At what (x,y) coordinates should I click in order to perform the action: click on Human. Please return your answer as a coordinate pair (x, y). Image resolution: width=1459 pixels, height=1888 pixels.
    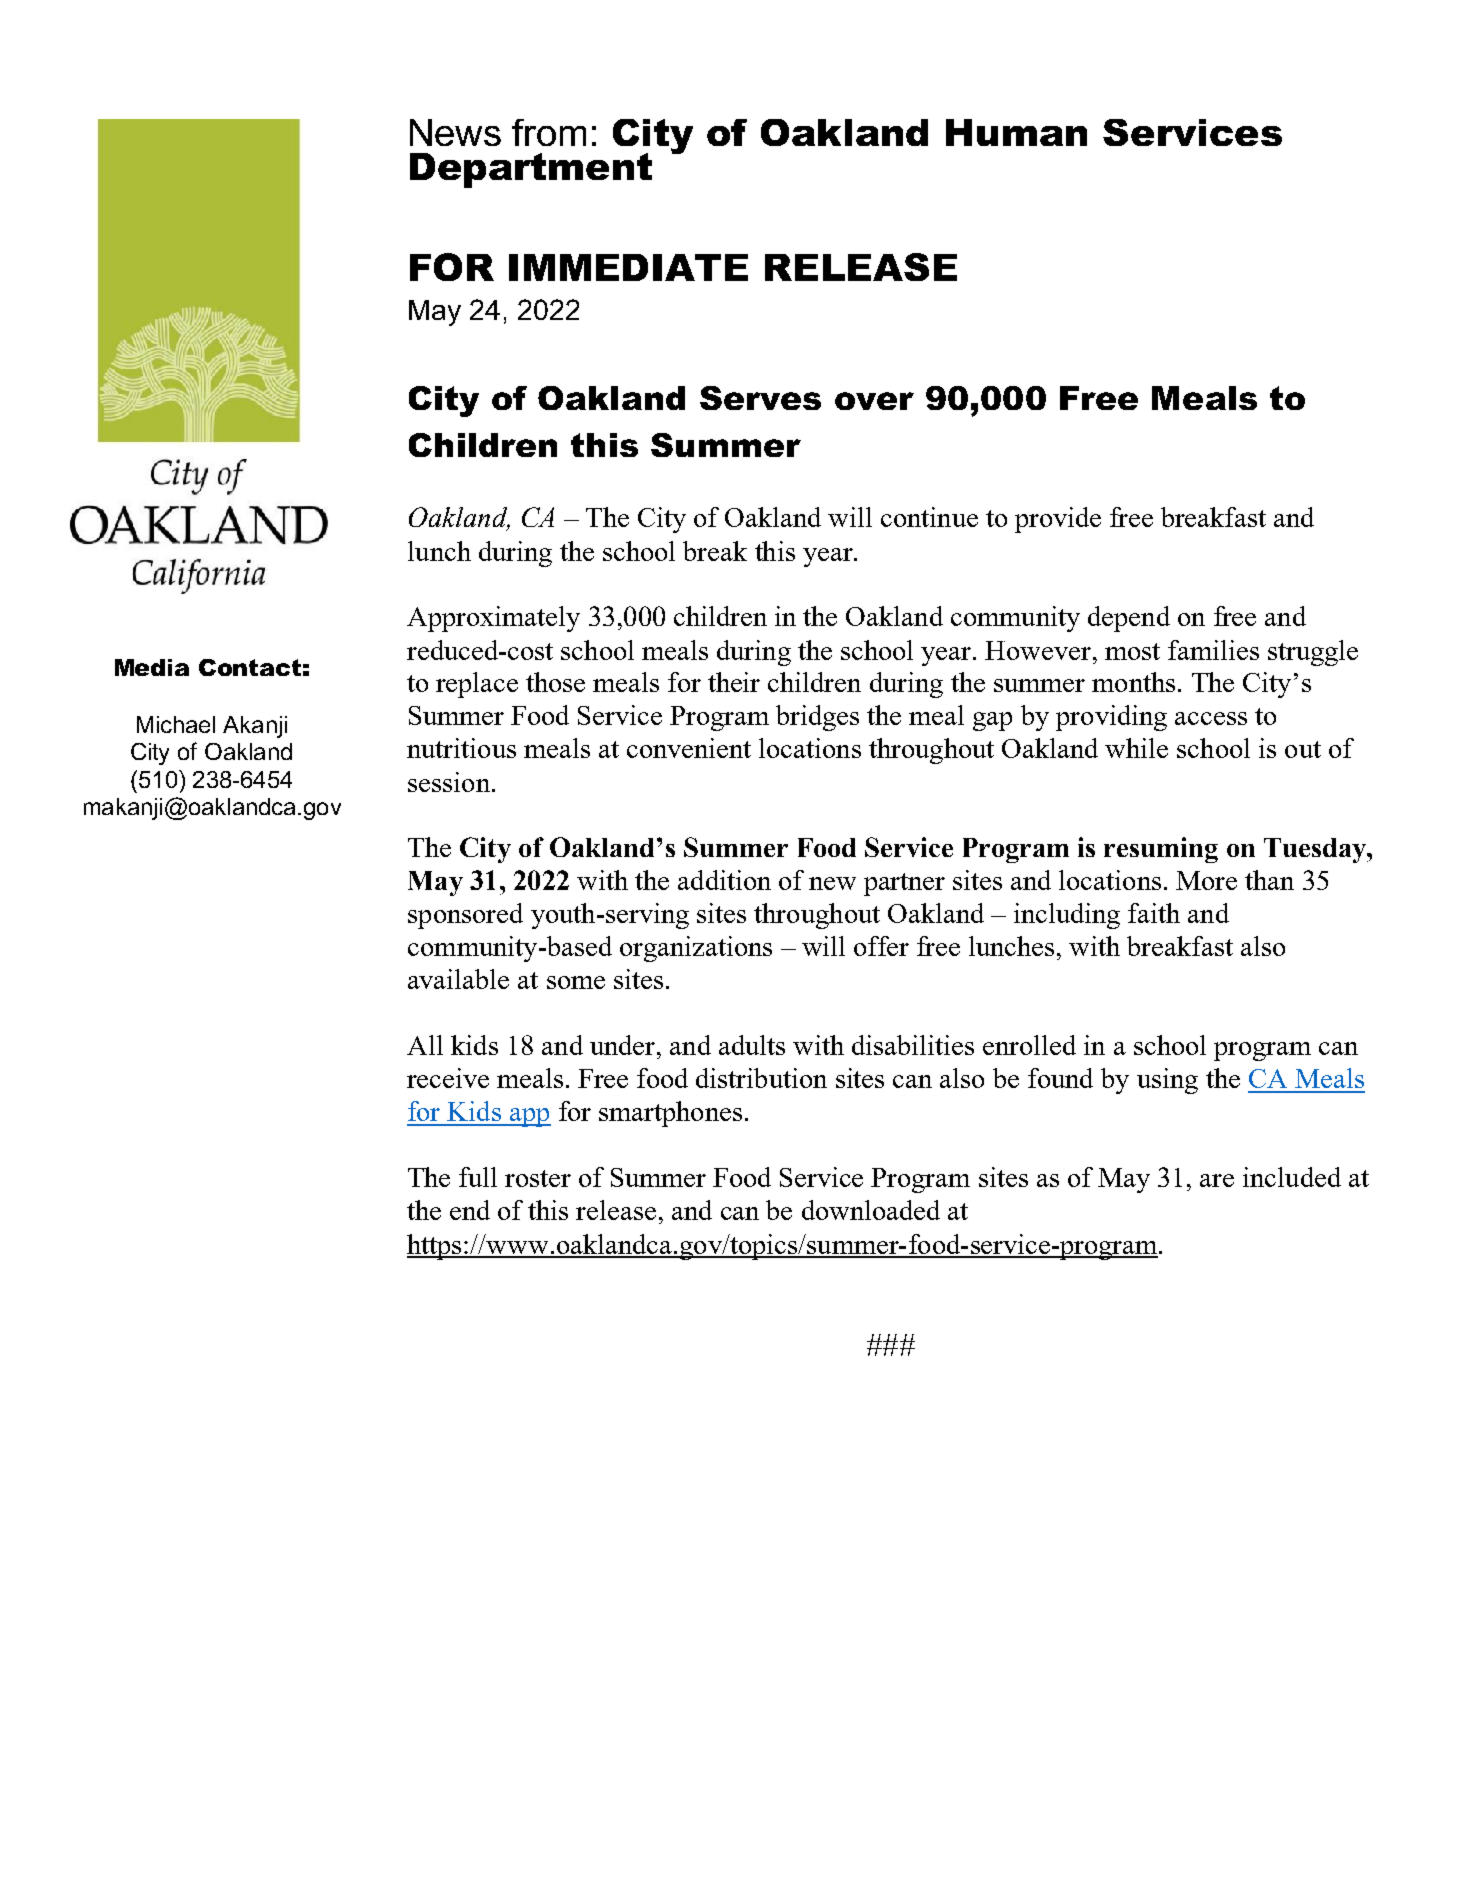
    Looking at the image, I should click on (1016, 132).
